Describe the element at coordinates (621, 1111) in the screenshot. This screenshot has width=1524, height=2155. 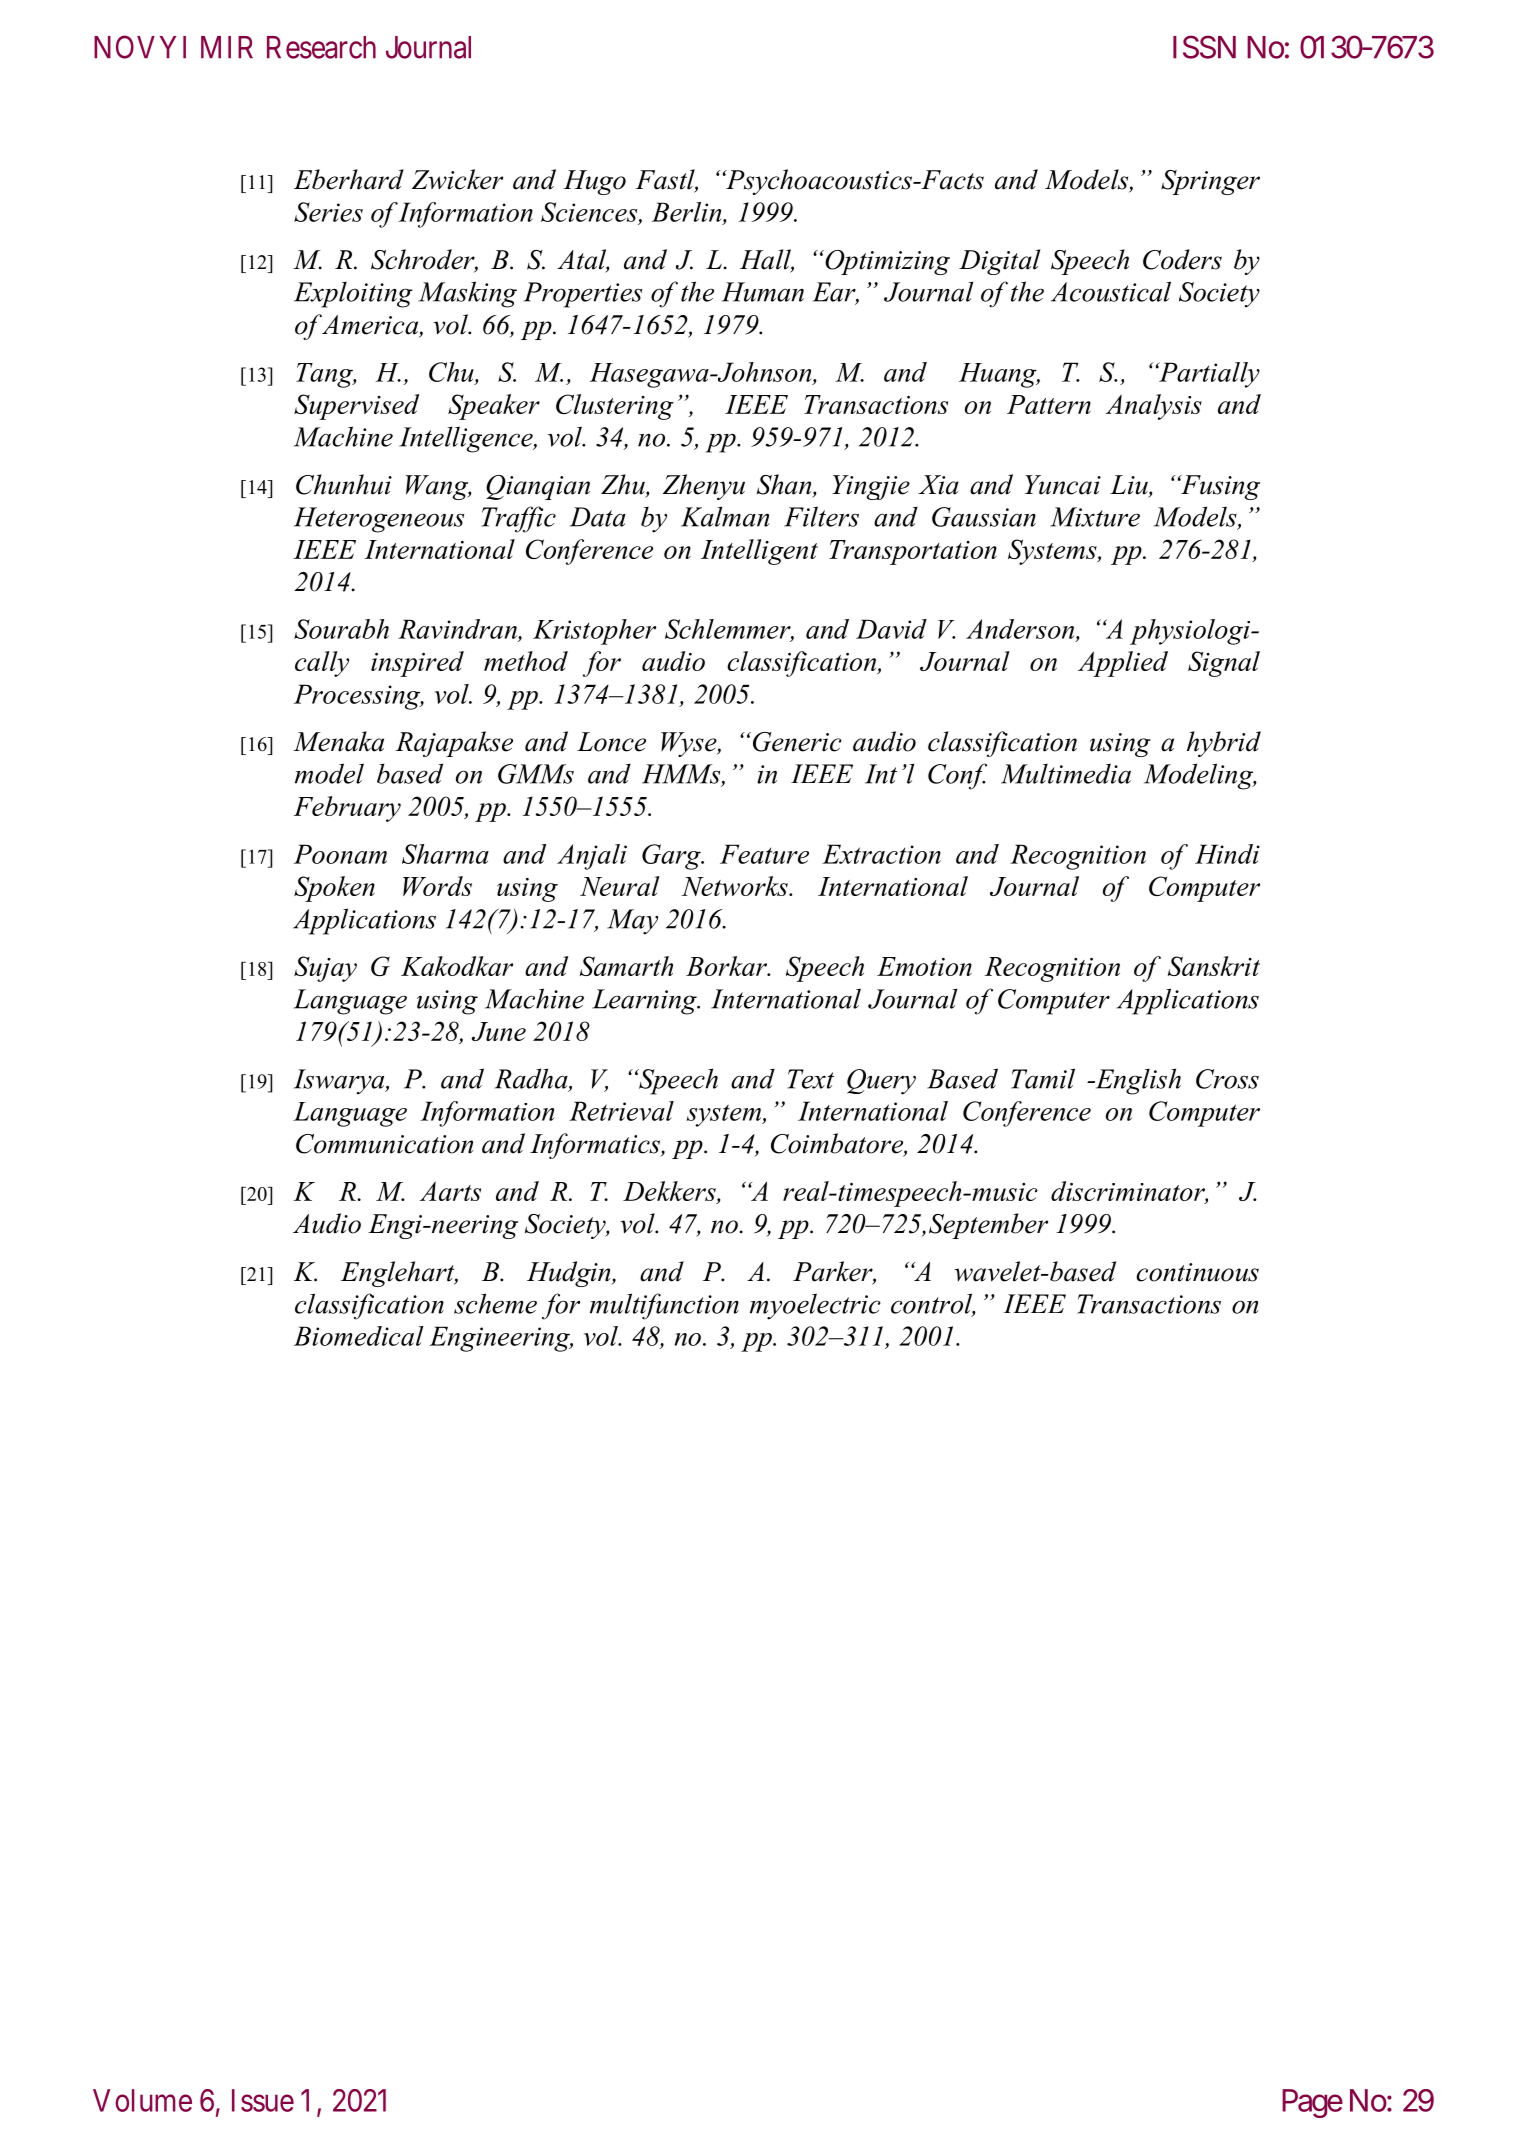
I see `Retrieval` at that location.
